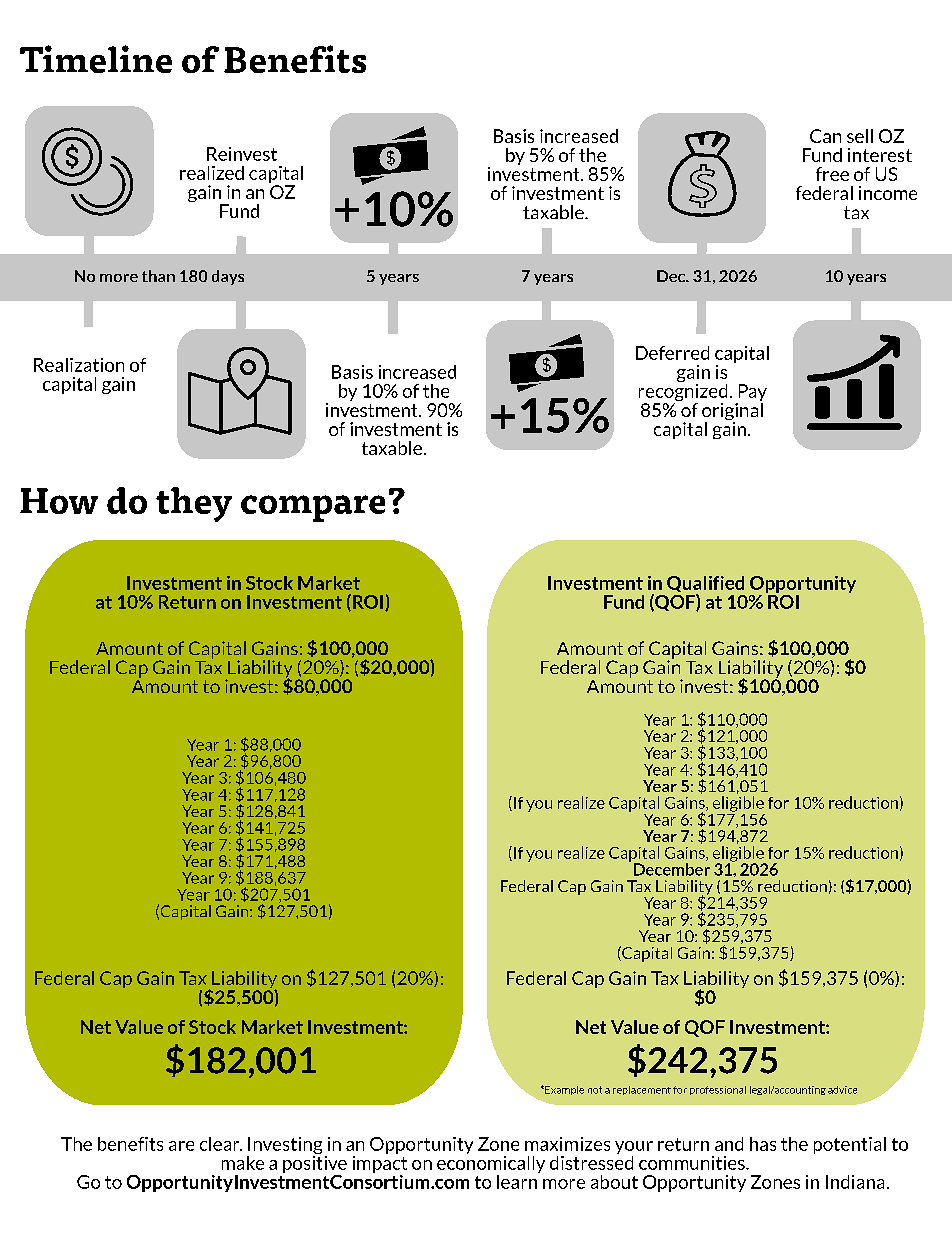 This screenshot has height=1234, width=952. I want to click on advice, so click(842, 1090).
